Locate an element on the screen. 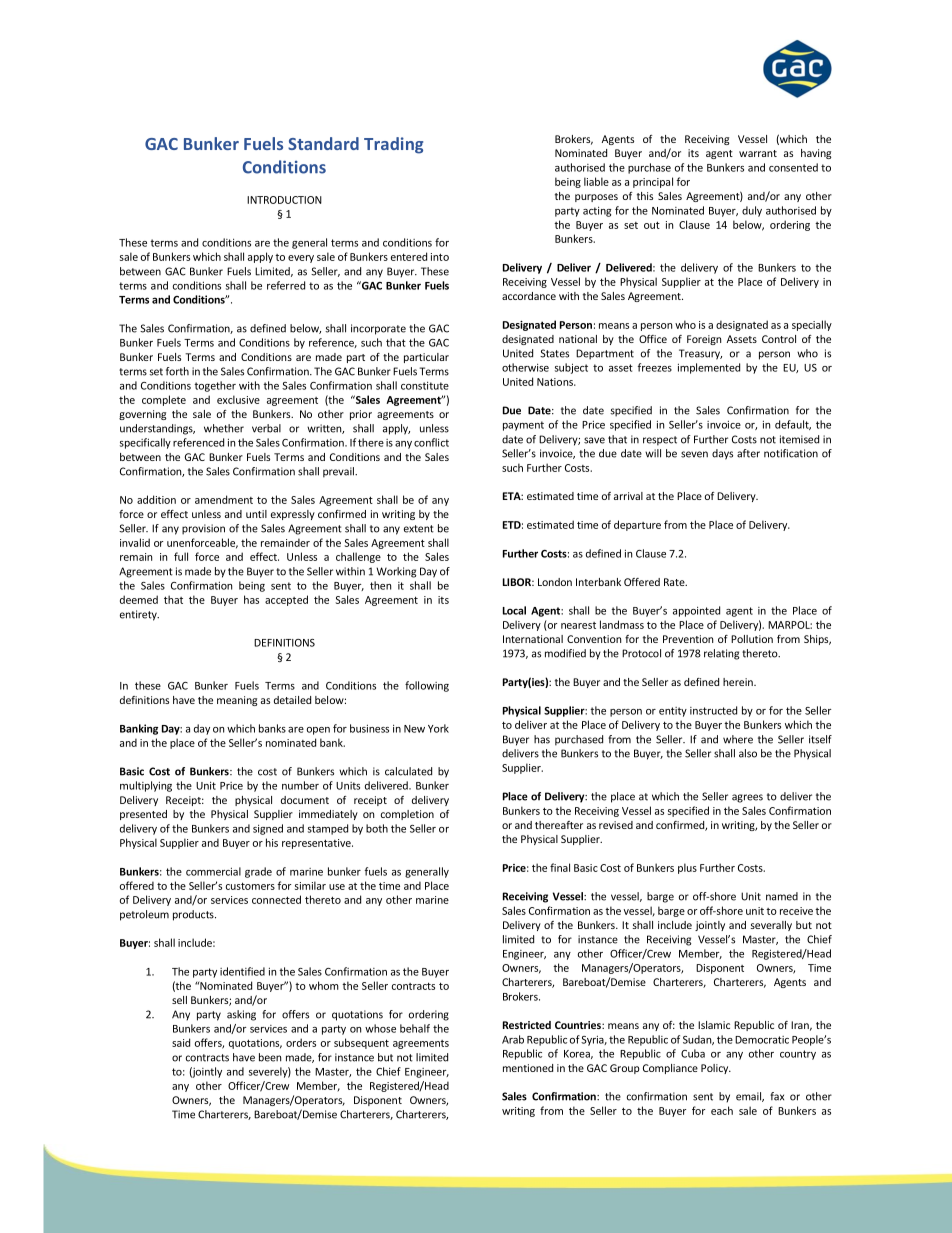  instructed is located at coordinates (713, 710).
